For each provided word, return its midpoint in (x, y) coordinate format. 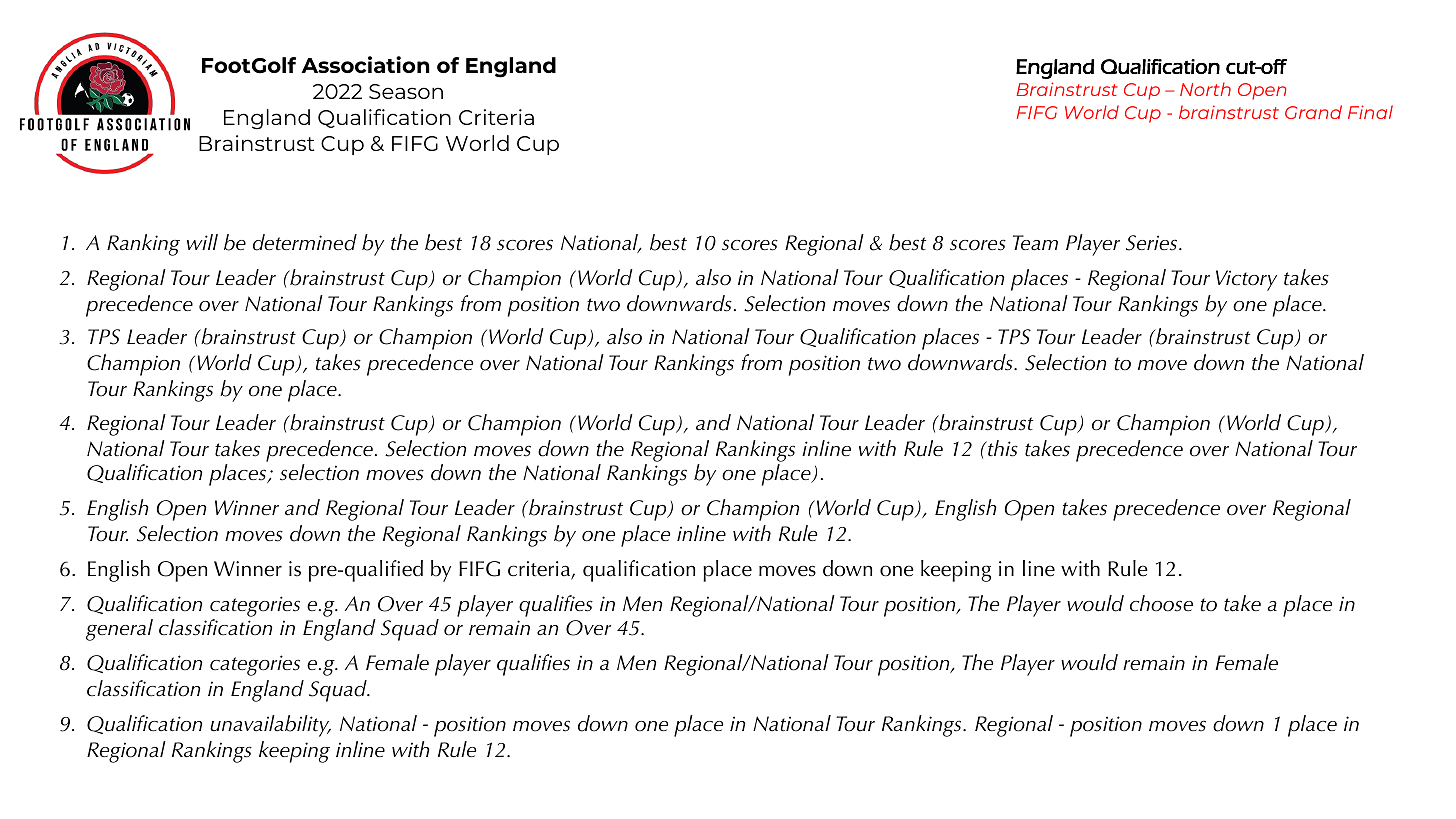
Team (1035, 243)
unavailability (270, 726)
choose (1161, 603)
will (202, 242)
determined (305, 242)
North (1205, 89)
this (1002, 448)
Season (406, 91)
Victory (1246, 280)
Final (1370, 112)
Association (365, 64)
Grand (1313, 112)
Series (1153, 243)
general (119, 630)
